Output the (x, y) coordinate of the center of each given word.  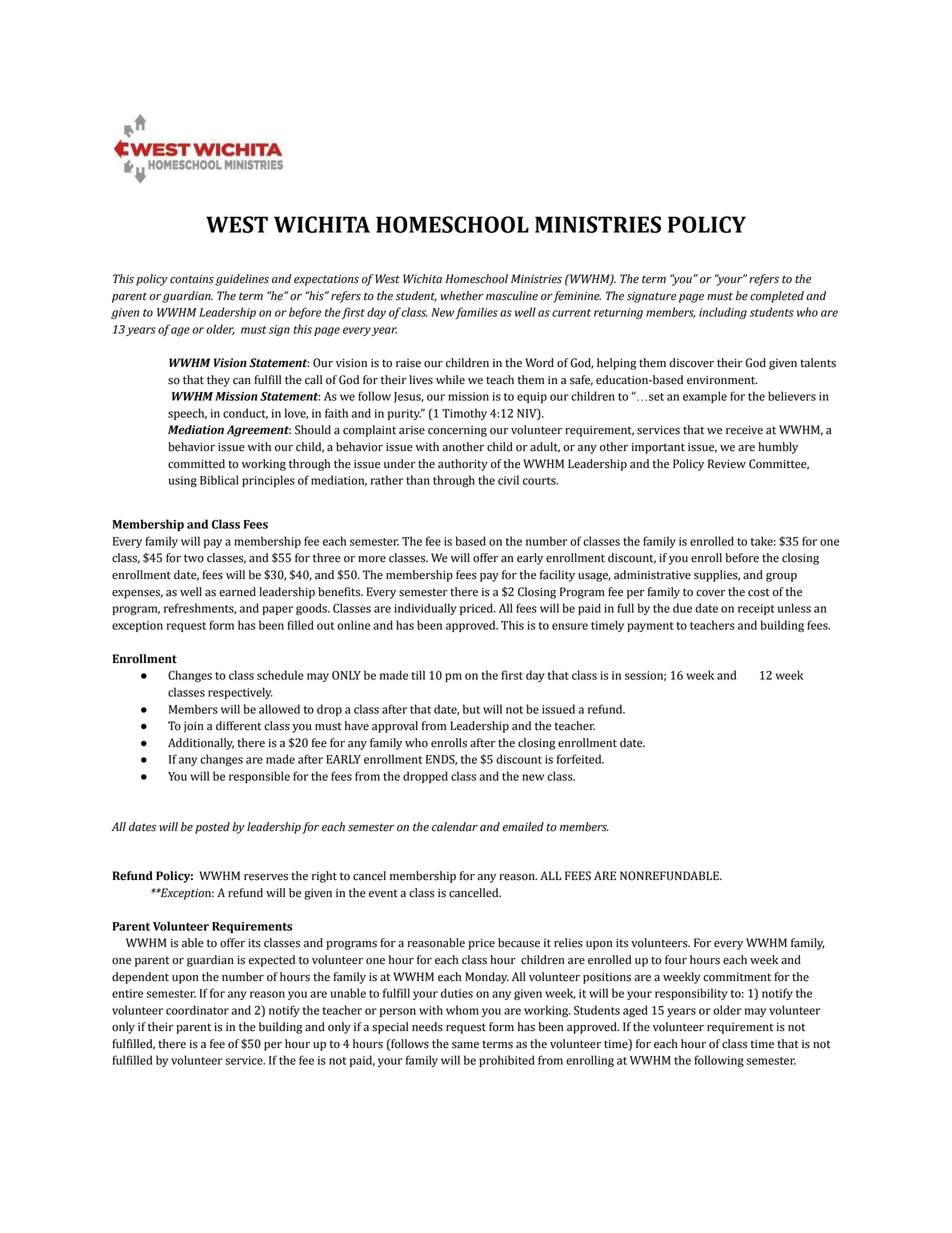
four (676, 960)
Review (727, 464)
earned (237, 592)
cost (759, 592)
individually (425, 609)
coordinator (197, 1010)
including (723, 313)
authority (463, 465)
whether (462, 296)
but (471, 709)
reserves (266, 877)
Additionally (201, 744)
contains (192, 279)
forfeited (580, 759)
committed (196, 464)
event (383, 893)
